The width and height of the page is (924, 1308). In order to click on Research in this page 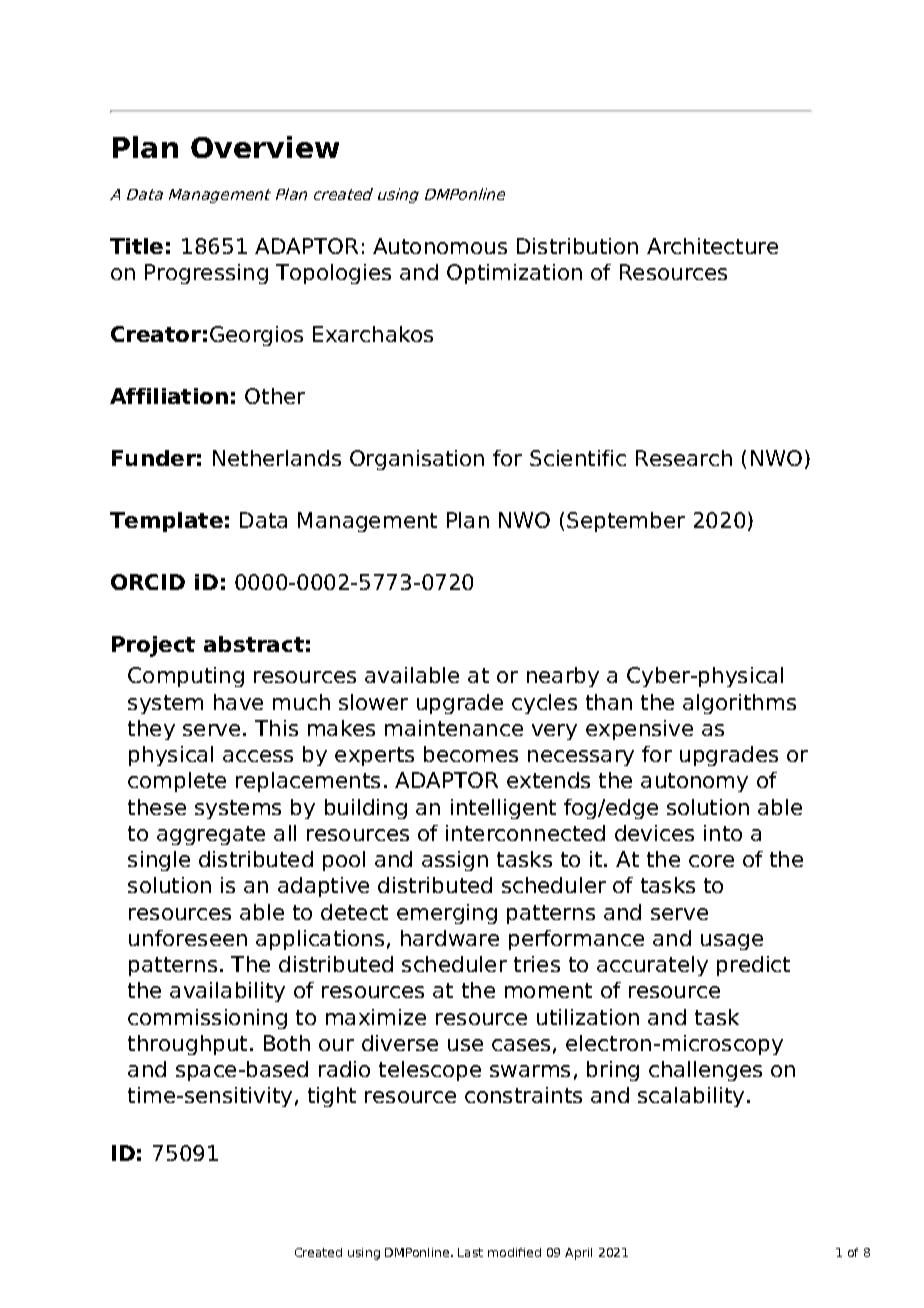, I will do `click(684, 458)`.
